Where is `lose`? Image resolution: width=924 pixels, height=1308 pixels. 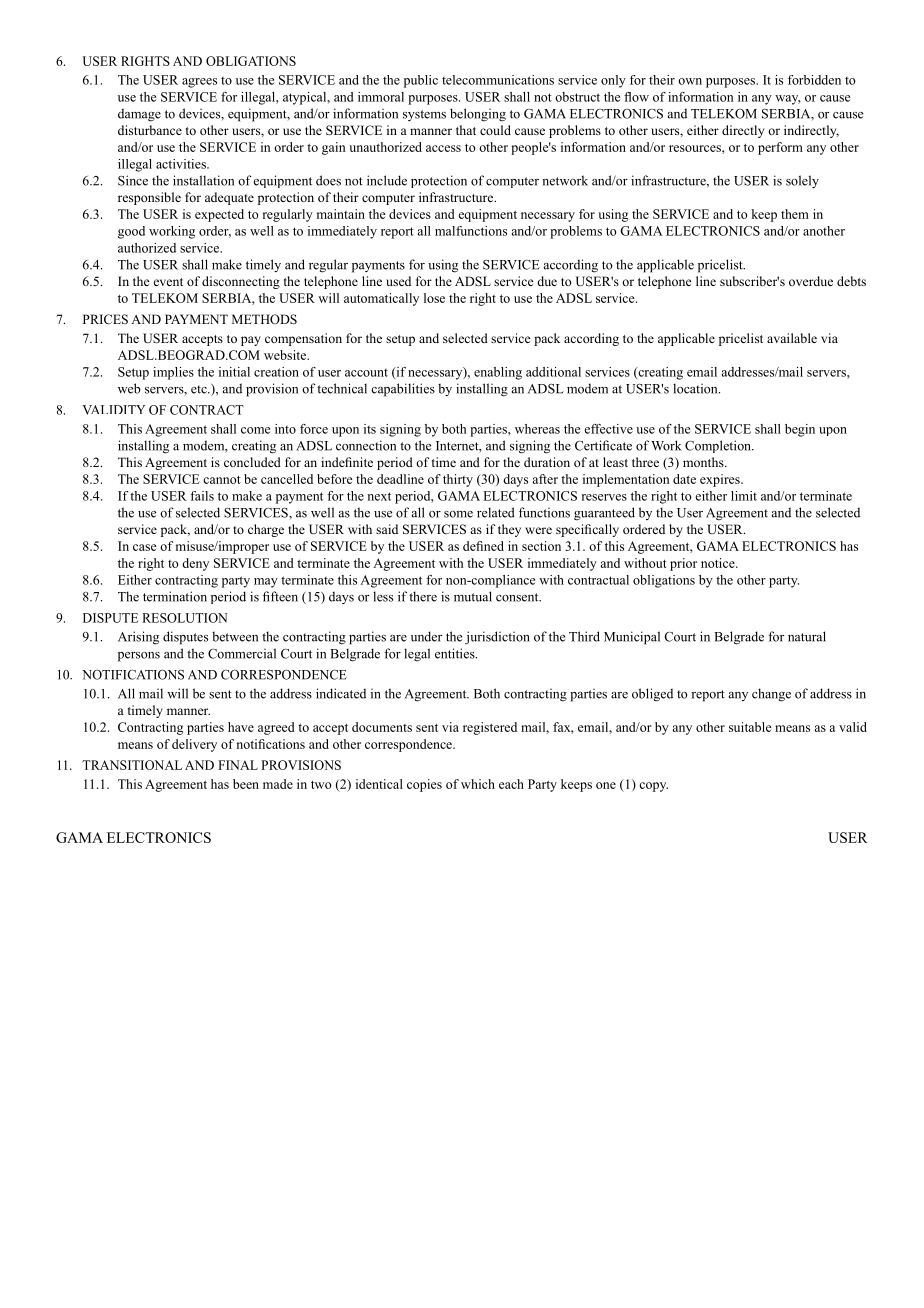
lose is located at coordinates (434, 298).
